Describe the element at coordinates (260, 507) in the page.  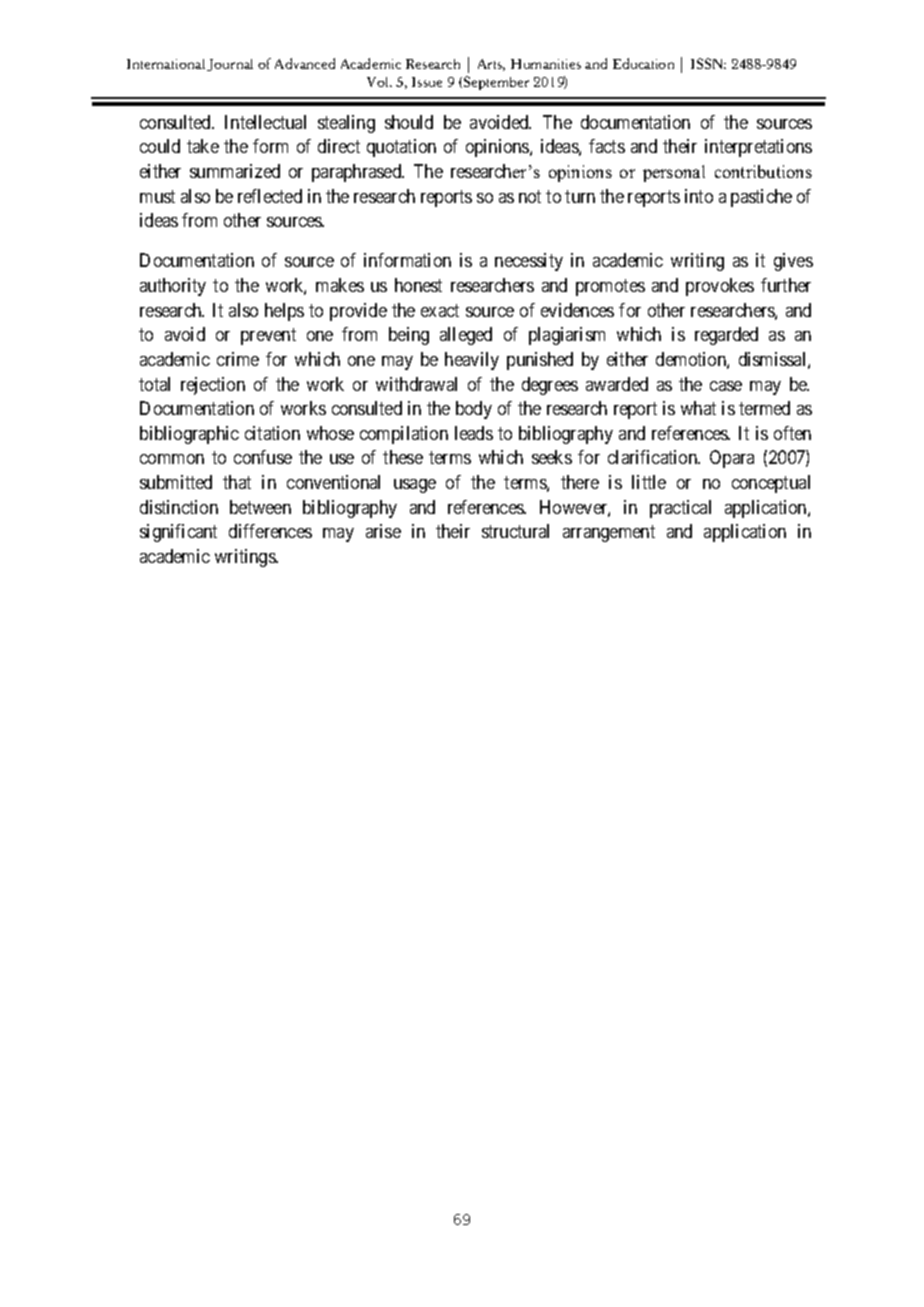
I see `between` at that location.
